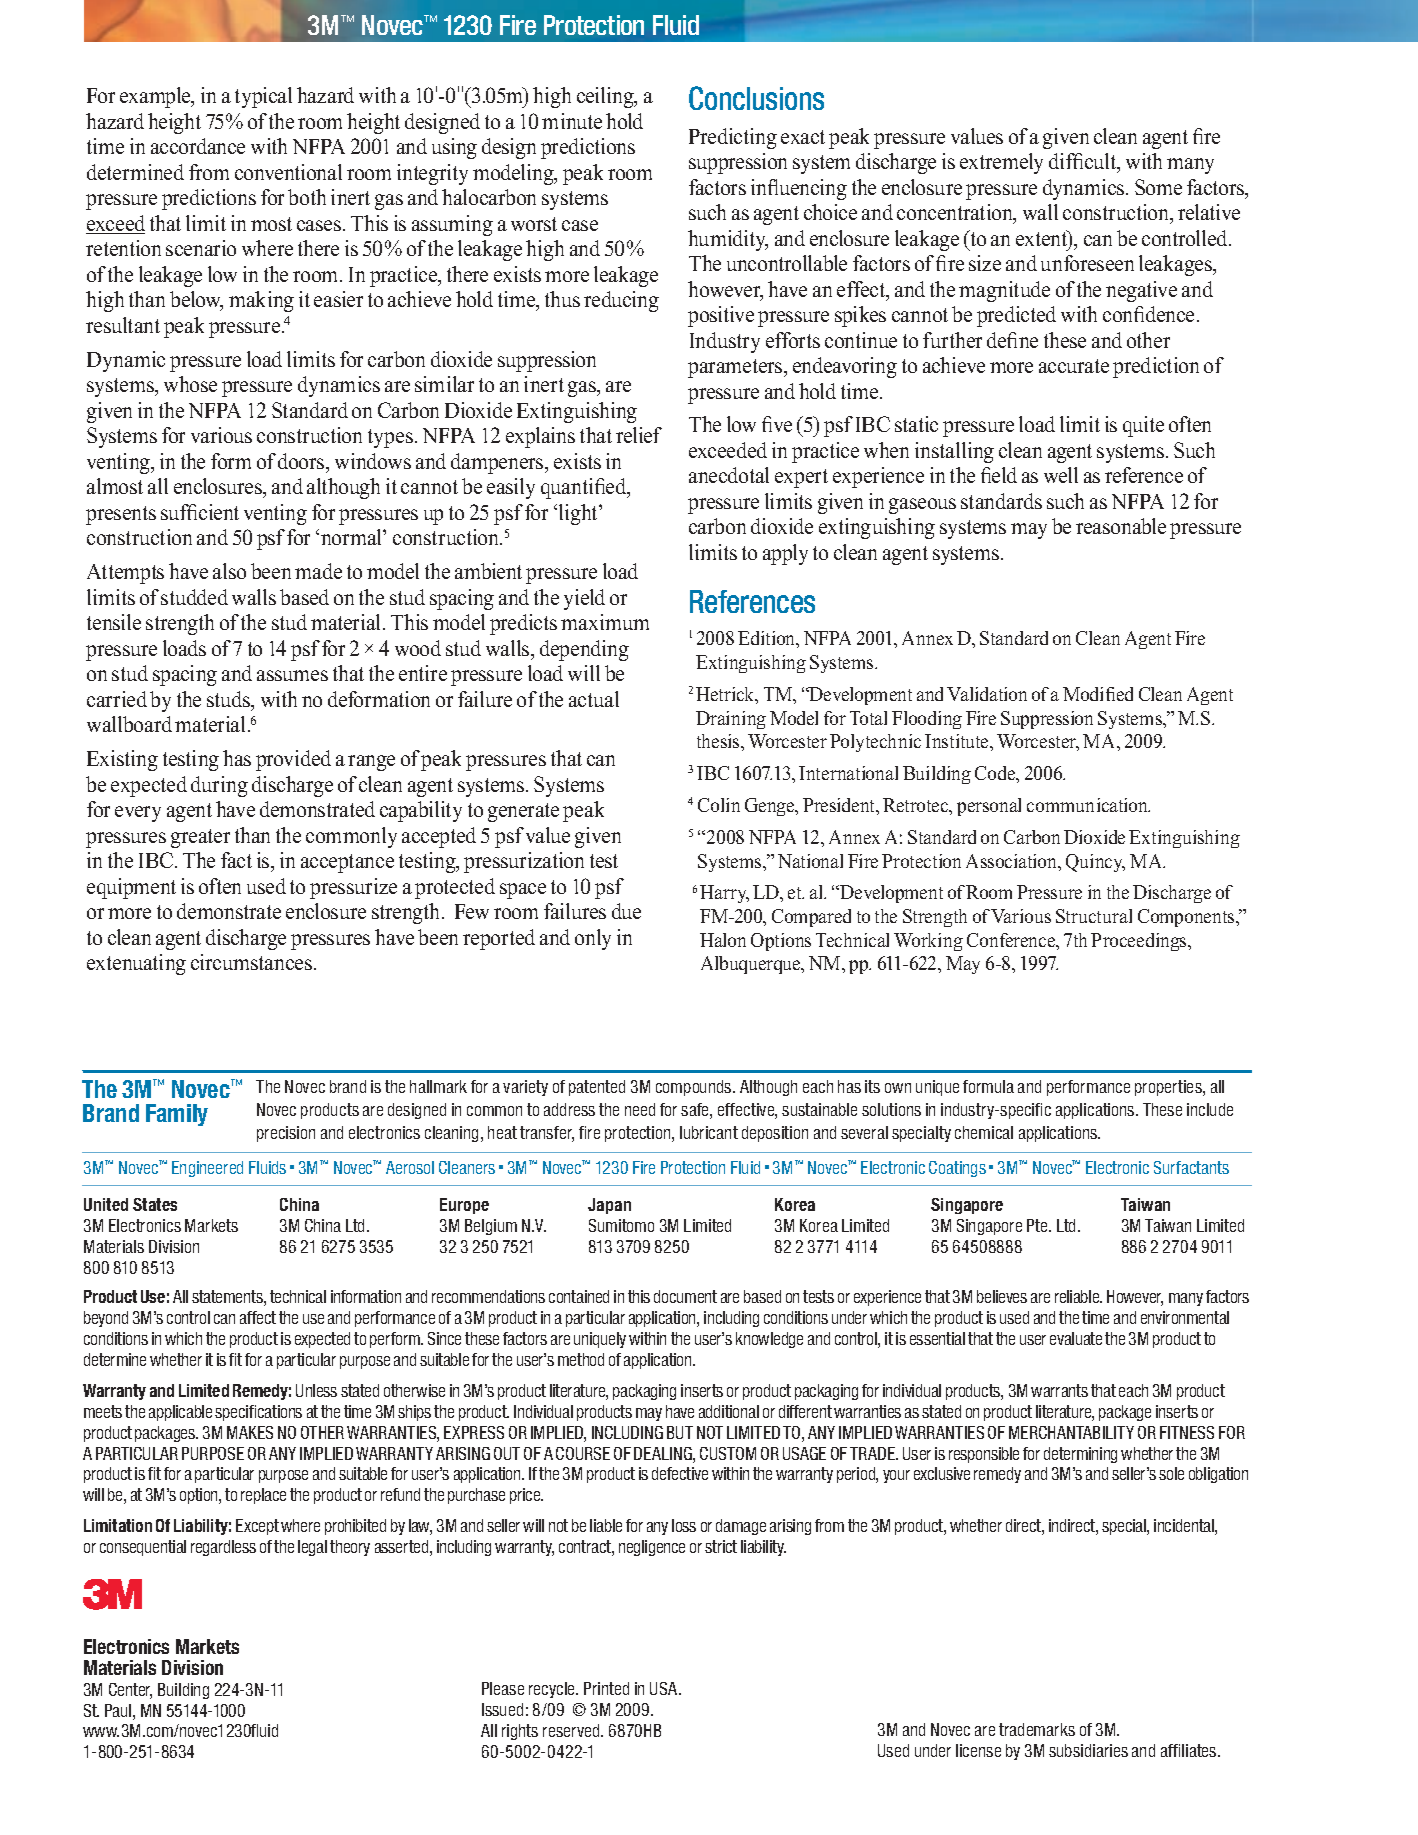 The height and width of the screenshot is (1835, 1418). I want to click on accordance, so click(198, 146).
